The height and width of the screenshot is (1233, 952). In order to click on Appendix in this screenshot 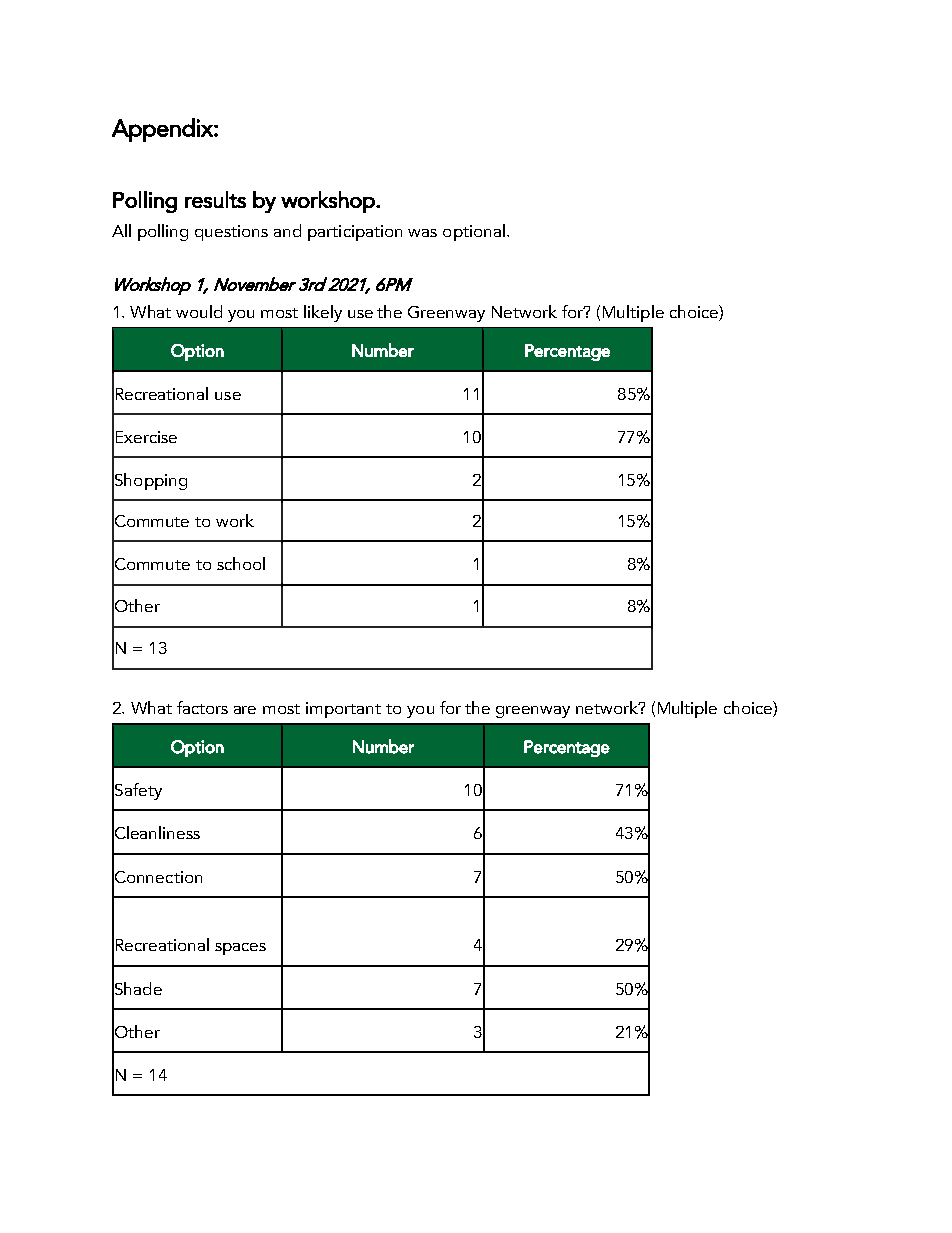, I will do `click(163, 130)`.
